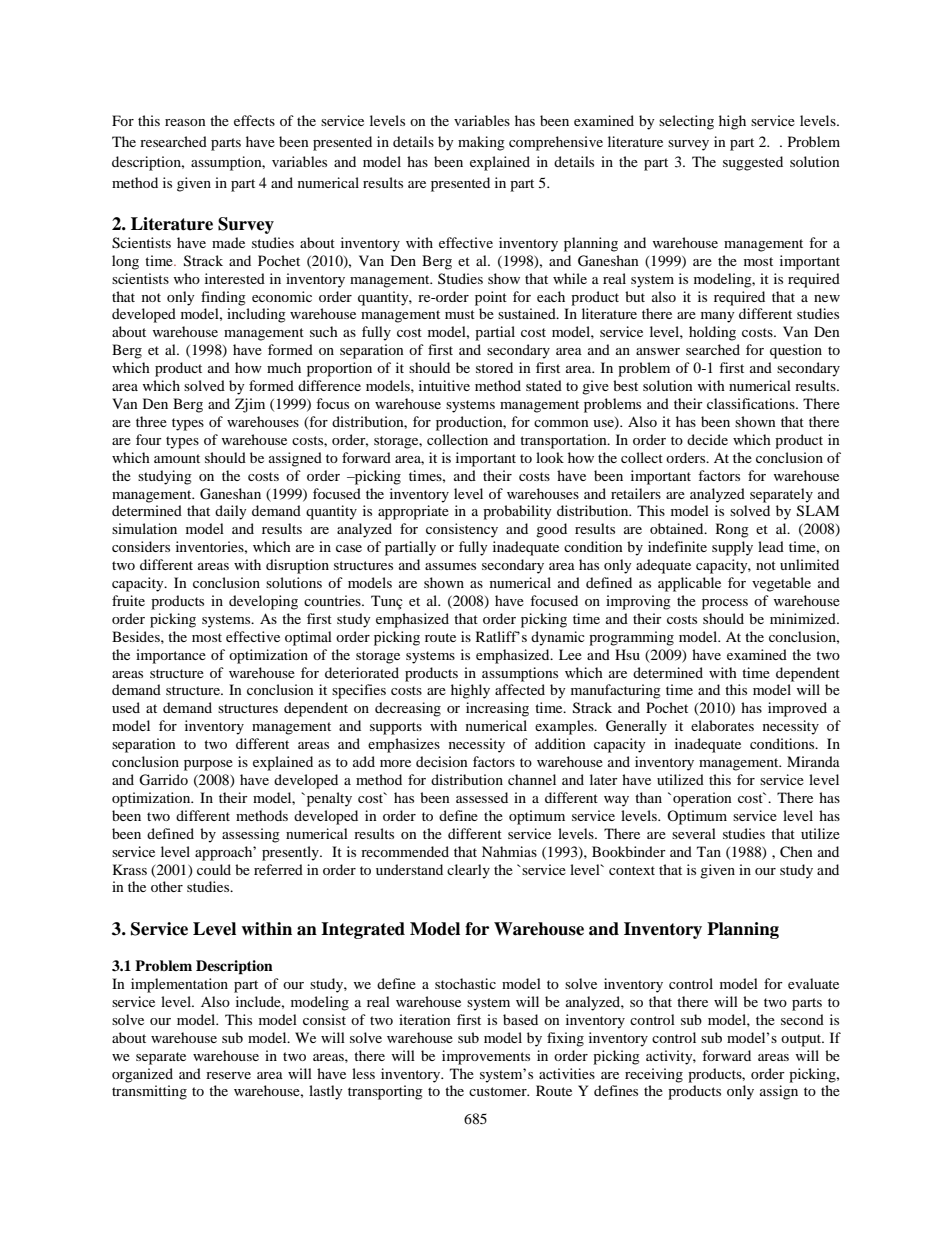 This image has width=952, height=1233. Describe the element at coordinates (177, 458) in the image. I see `amount` at that location.
